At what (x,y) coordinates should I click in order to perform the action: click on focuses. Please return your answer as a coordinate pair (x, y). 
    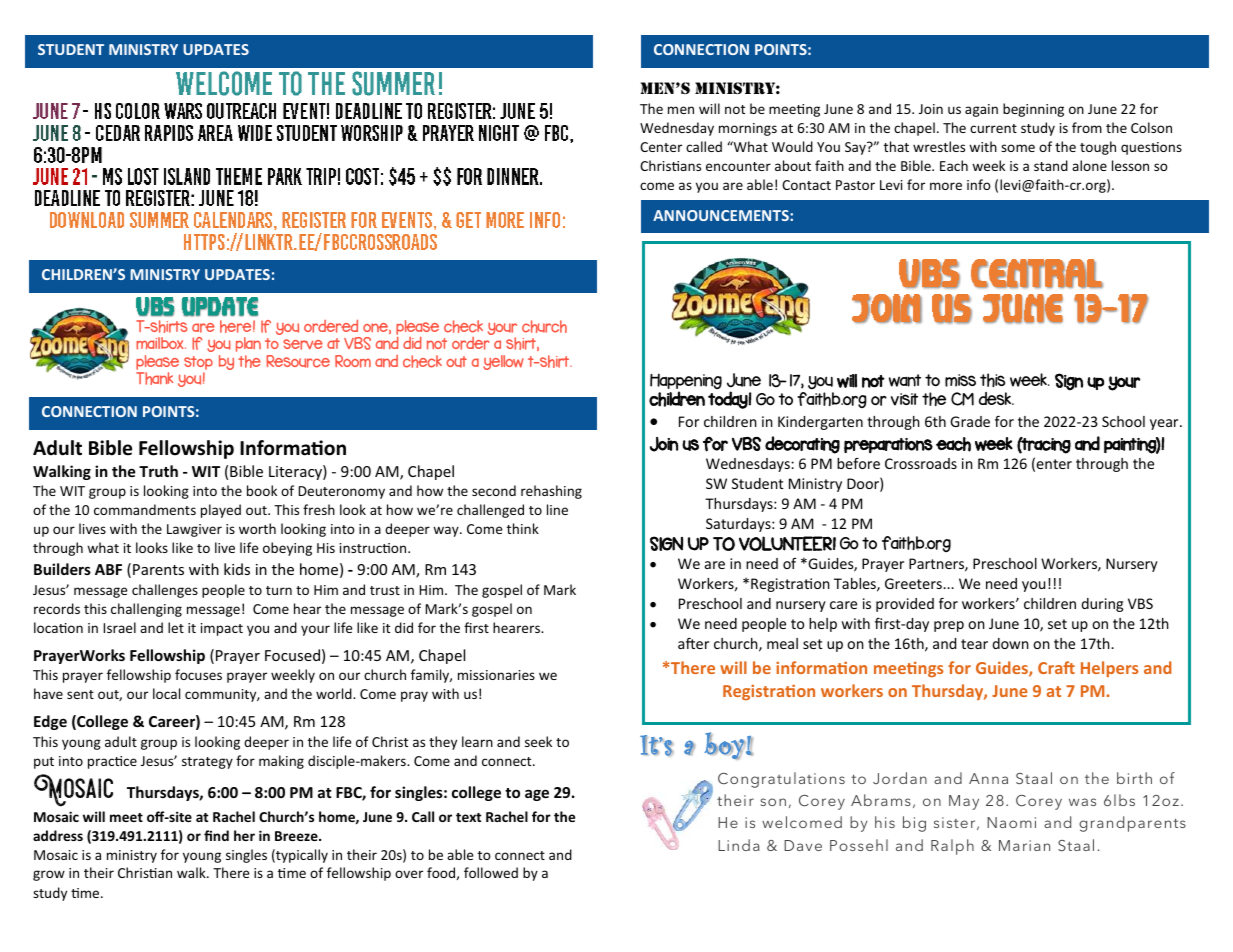
    Looking at the image, I should click on (198, 674).
